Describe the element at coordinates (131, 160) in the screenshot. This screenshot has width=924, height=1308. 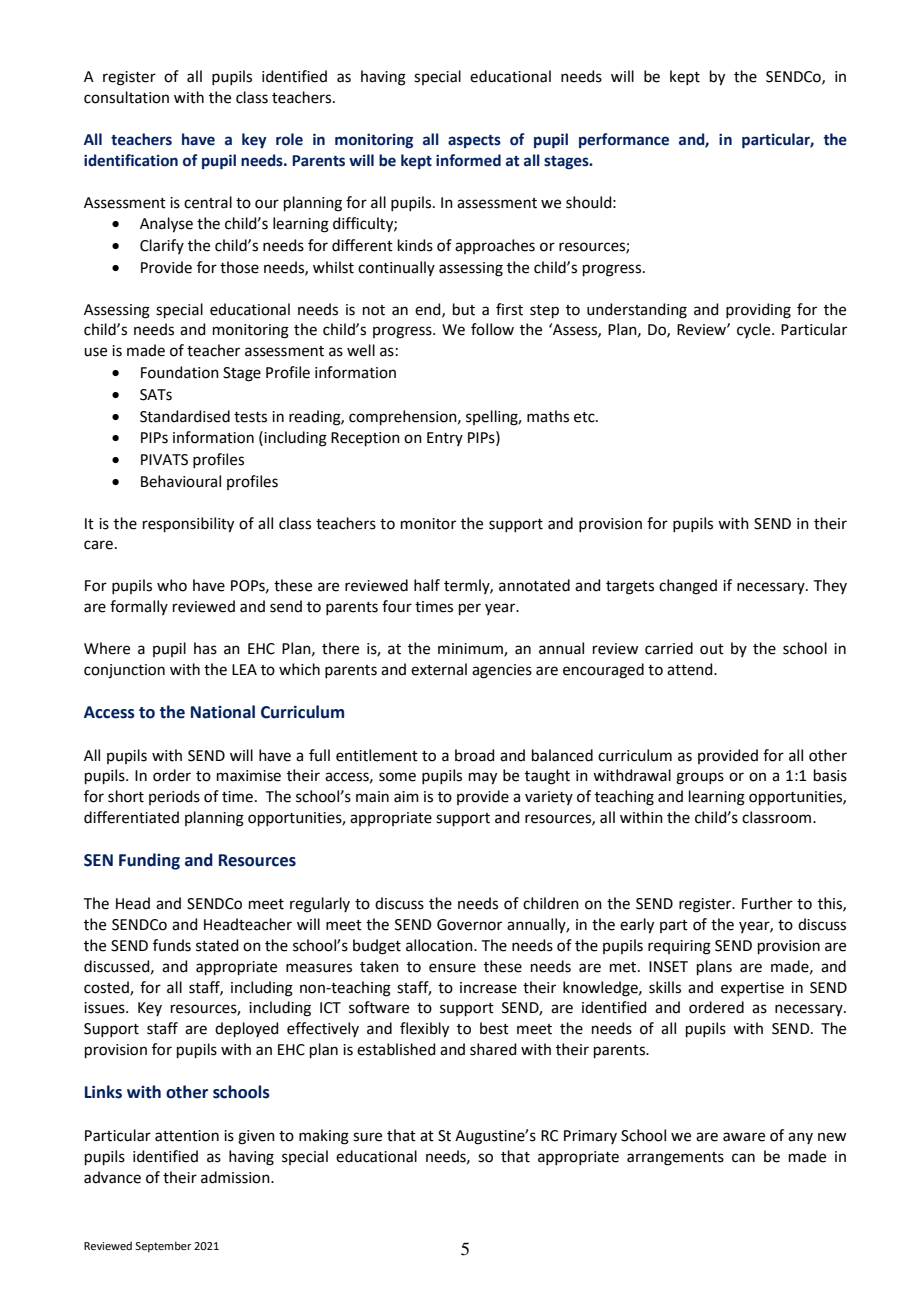
I see `identification` at that location.
